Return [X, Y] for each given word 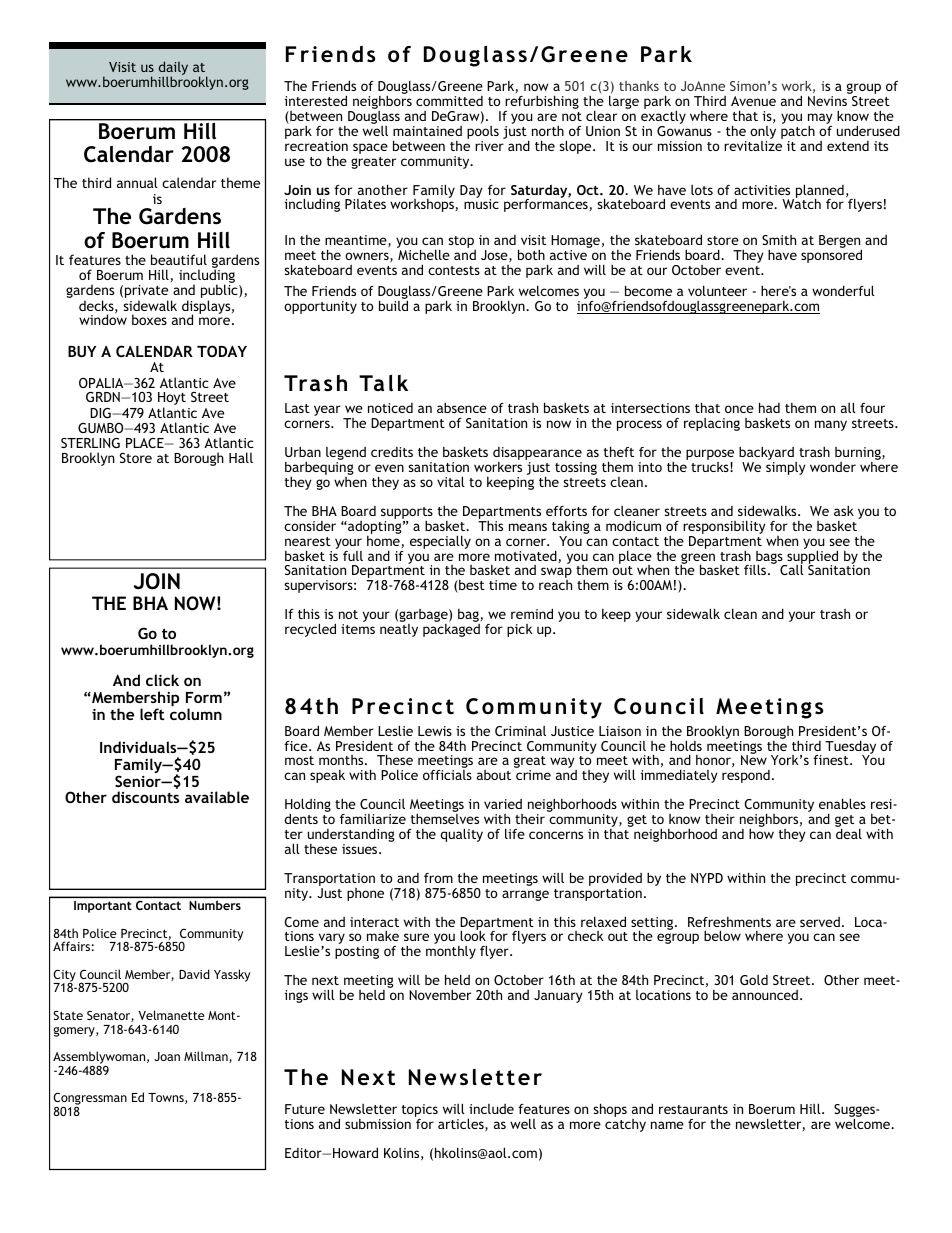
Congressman [90, 1100]
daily [173, 69]
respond [746, 776]
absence [462, 408]
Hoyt [172, 400]
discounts [145, 797]
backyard [767, 455]
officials [447, 775]
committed [449, 101]
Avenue [753, 101]
